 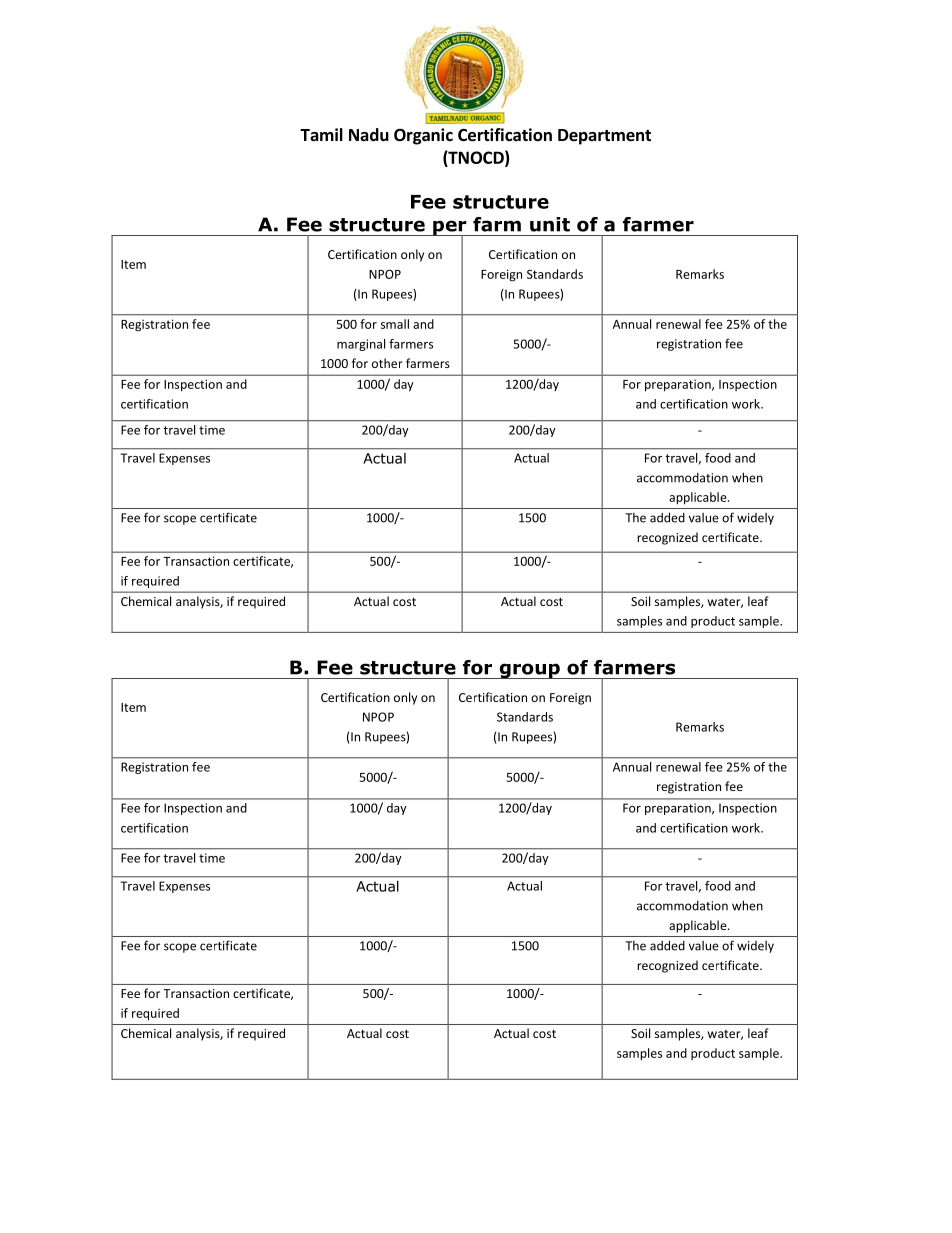 What do you see at coordinates (321, 134) in the document?
I see `Tamil` at bounding box center [321, 134].
